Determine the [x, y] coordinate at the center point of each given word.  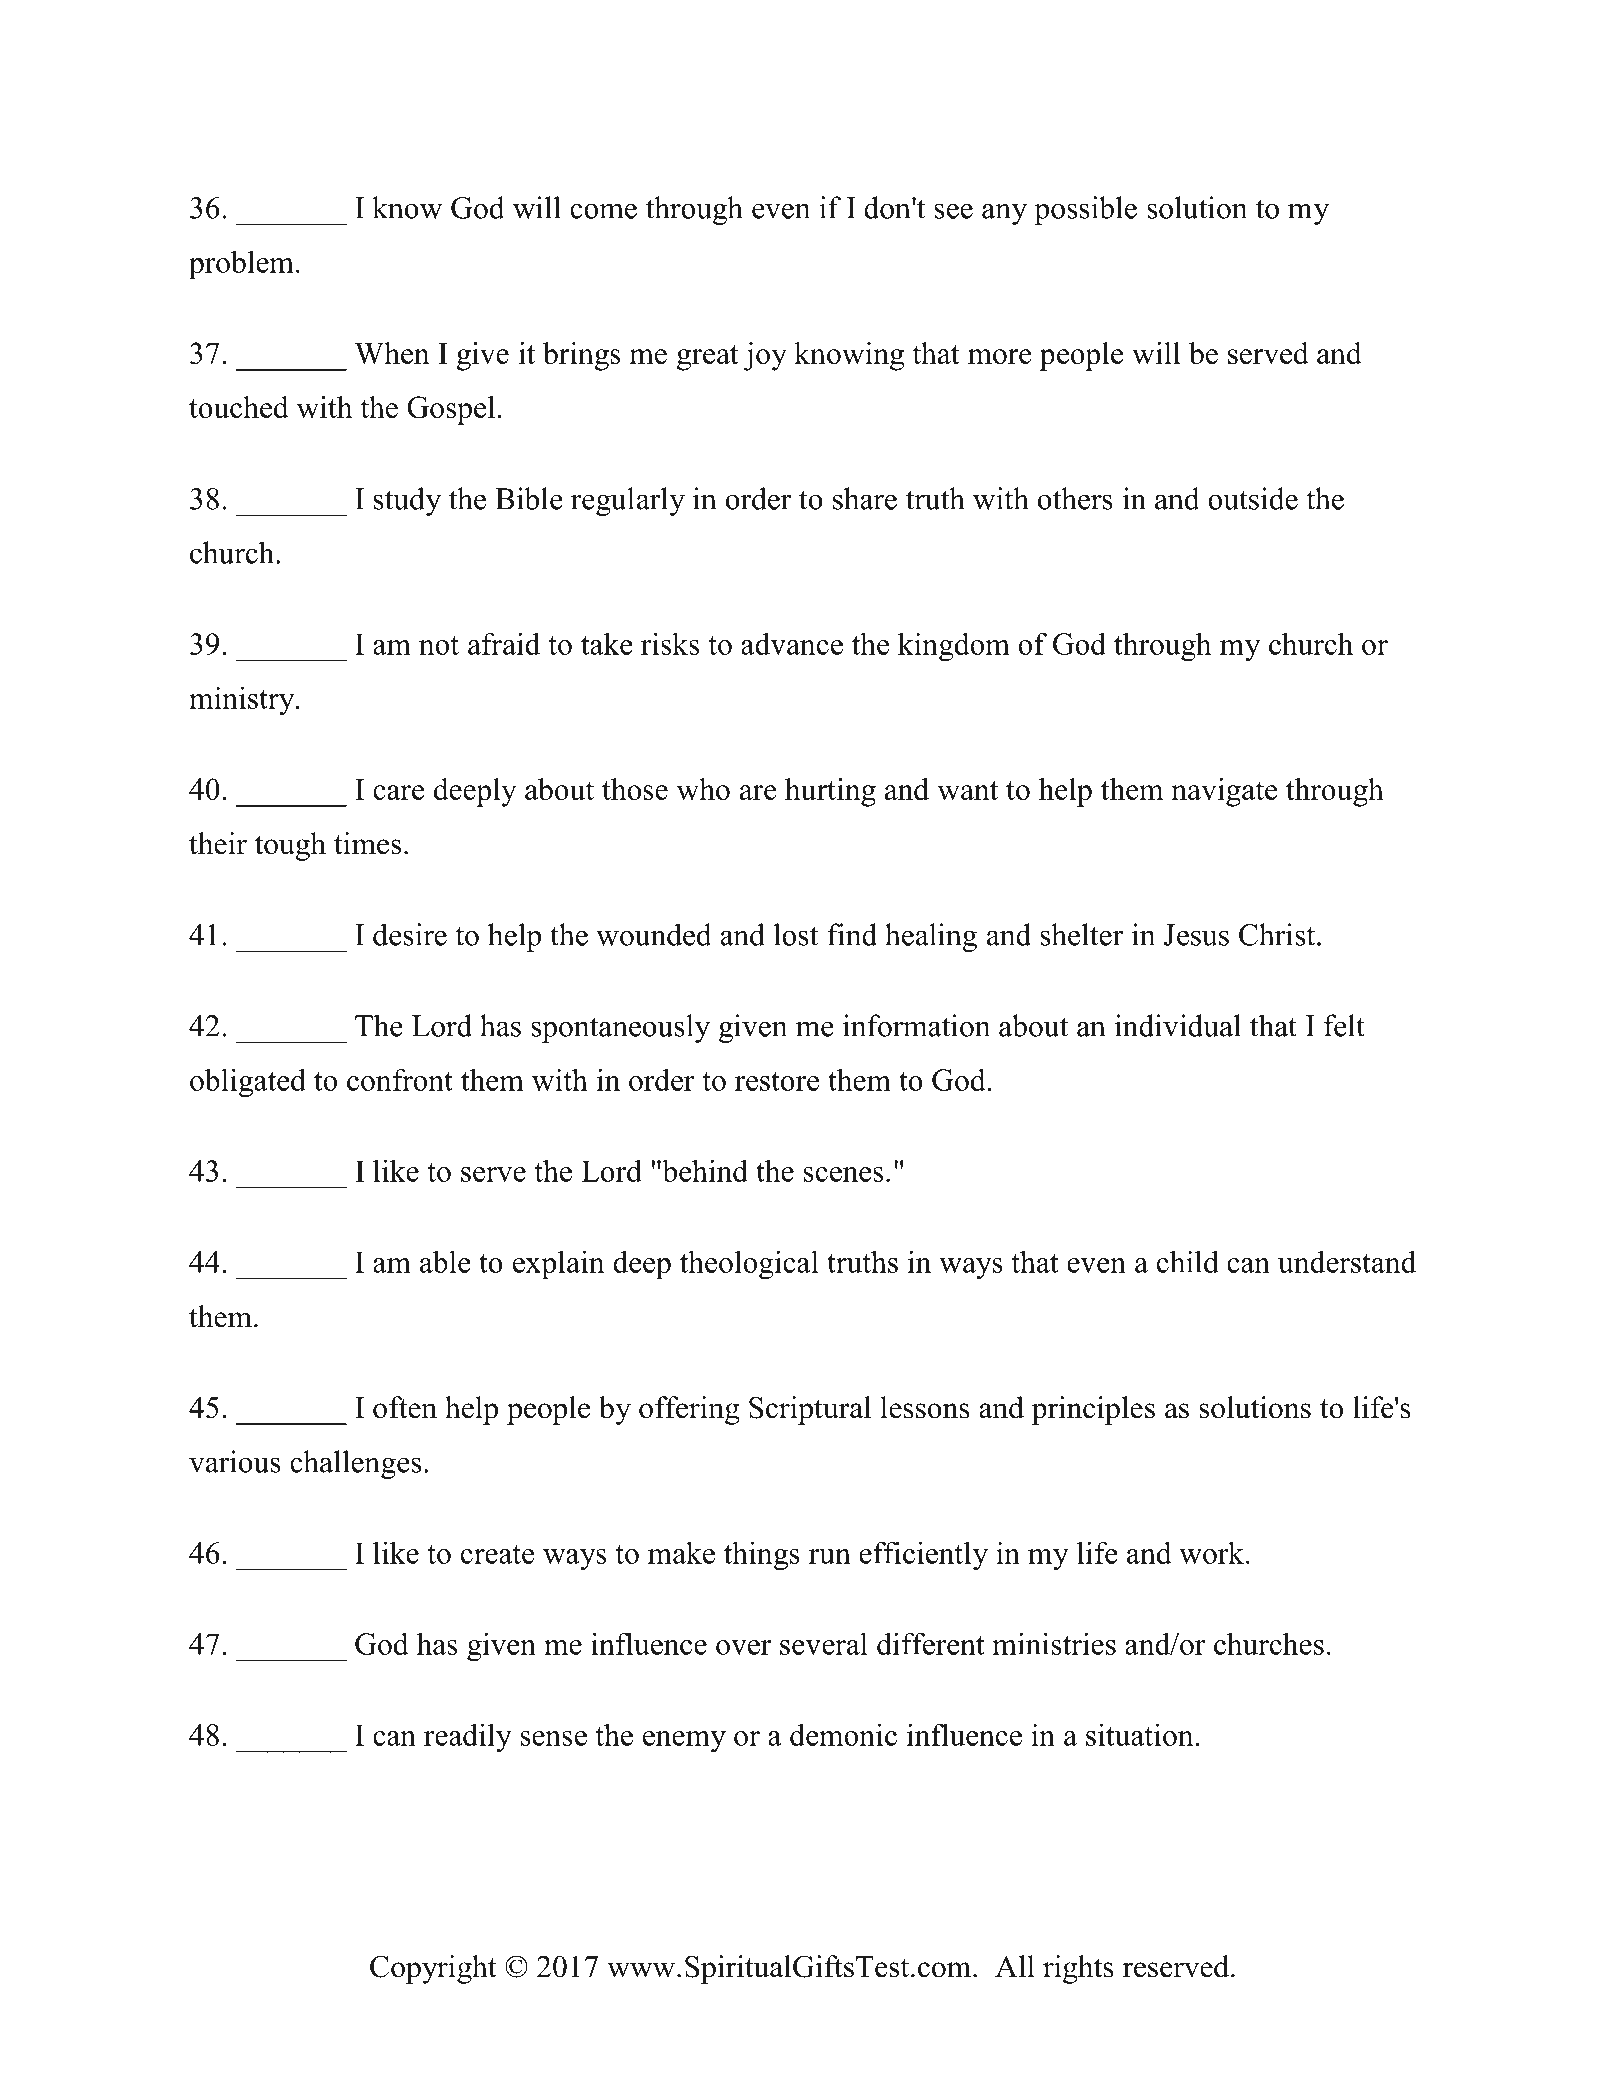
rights [1078, 1969]
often [405, 1407]
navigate [1224, 792]
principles [1093, 1410]
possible [1085, 210]
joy [765, 356]
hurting [830, 792]
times [367, 843]
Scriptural [810, 1410]
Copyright [433, 1969]
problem [241, 265]
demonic [843, 1734]
